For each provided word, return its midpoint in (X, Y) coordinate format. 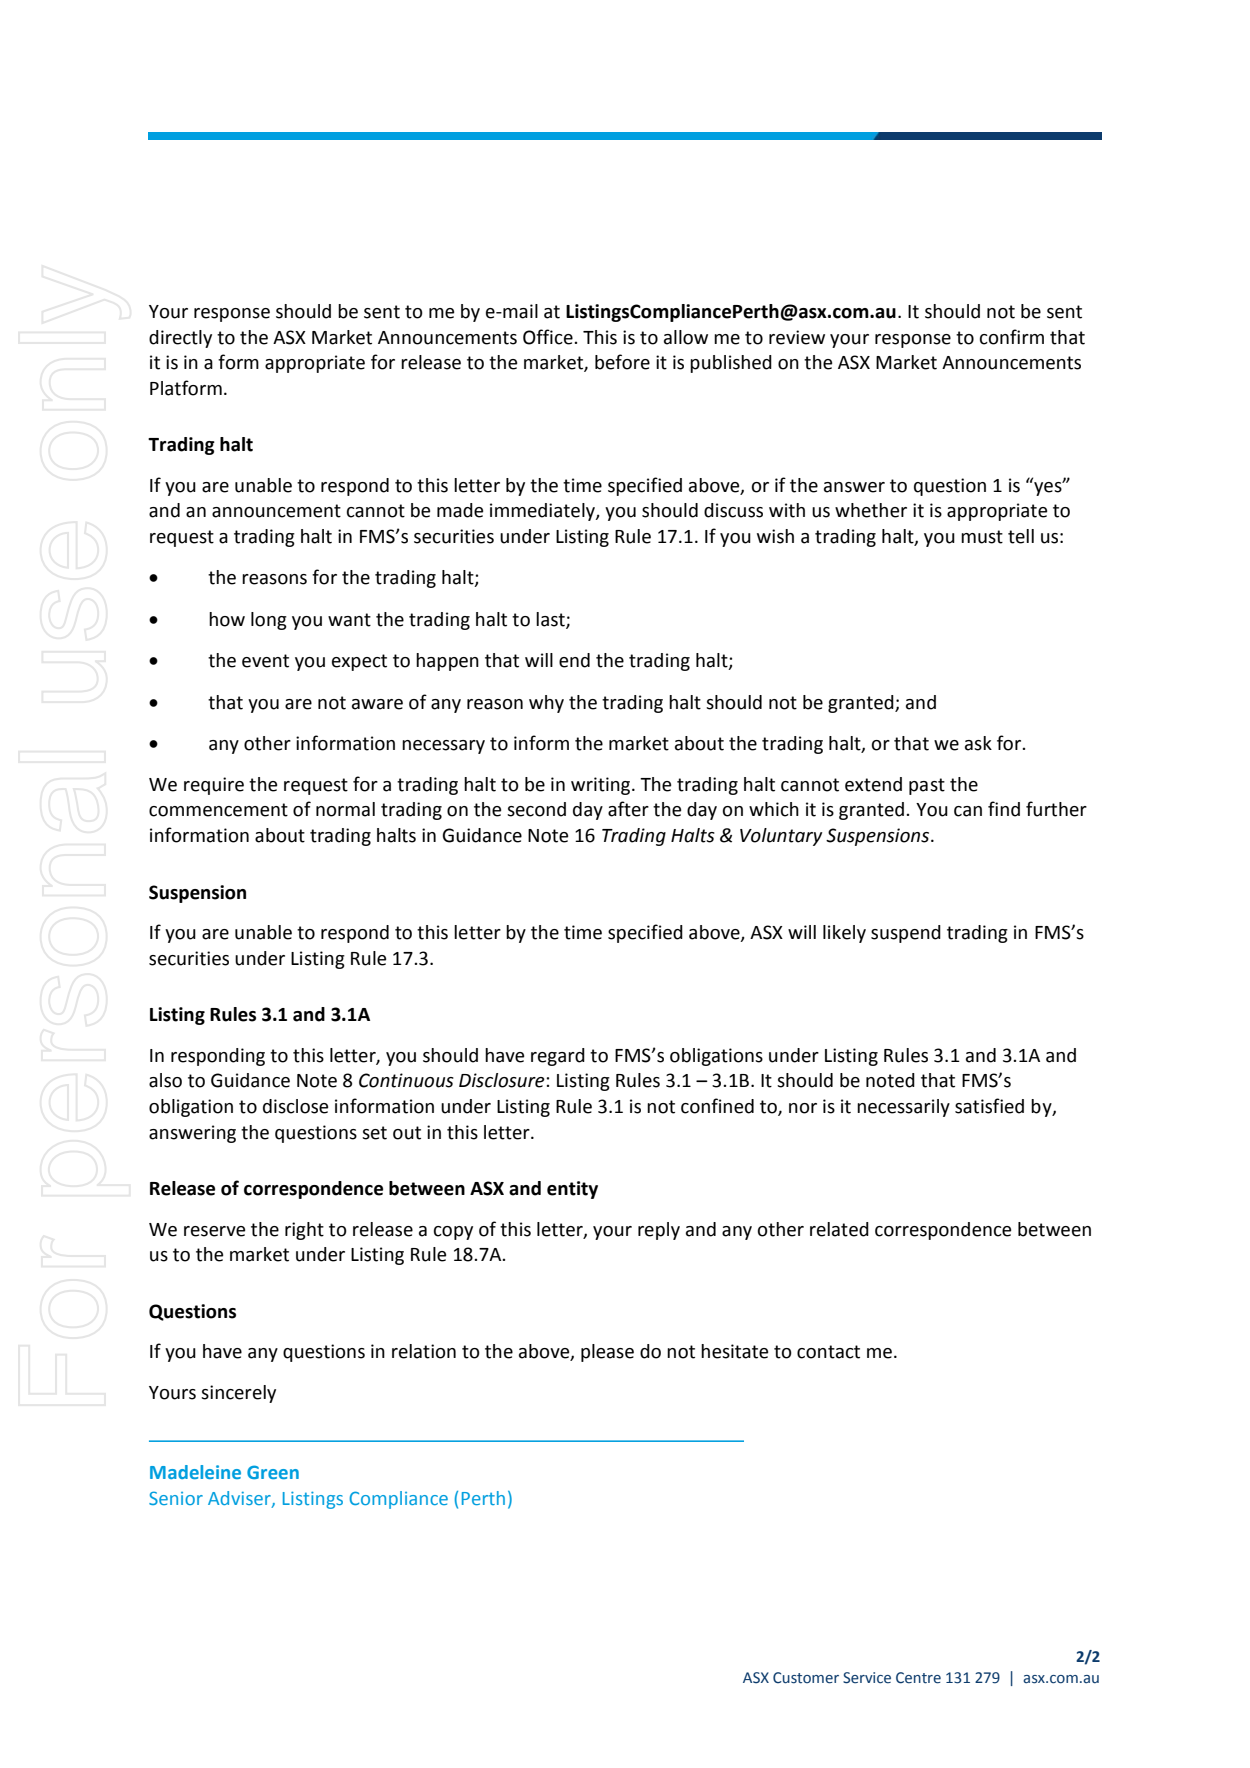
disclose (295, 1106)
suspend (906, 934)
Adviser (240, 1499)
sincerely (238, 1394)
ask (978, 743)
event (265, 661)
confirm (1012, 337)
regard (558, 1057)
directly (180, 339)
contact (828, 1352)
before (622, 362)
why (546, 704)
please (607, 1353)
